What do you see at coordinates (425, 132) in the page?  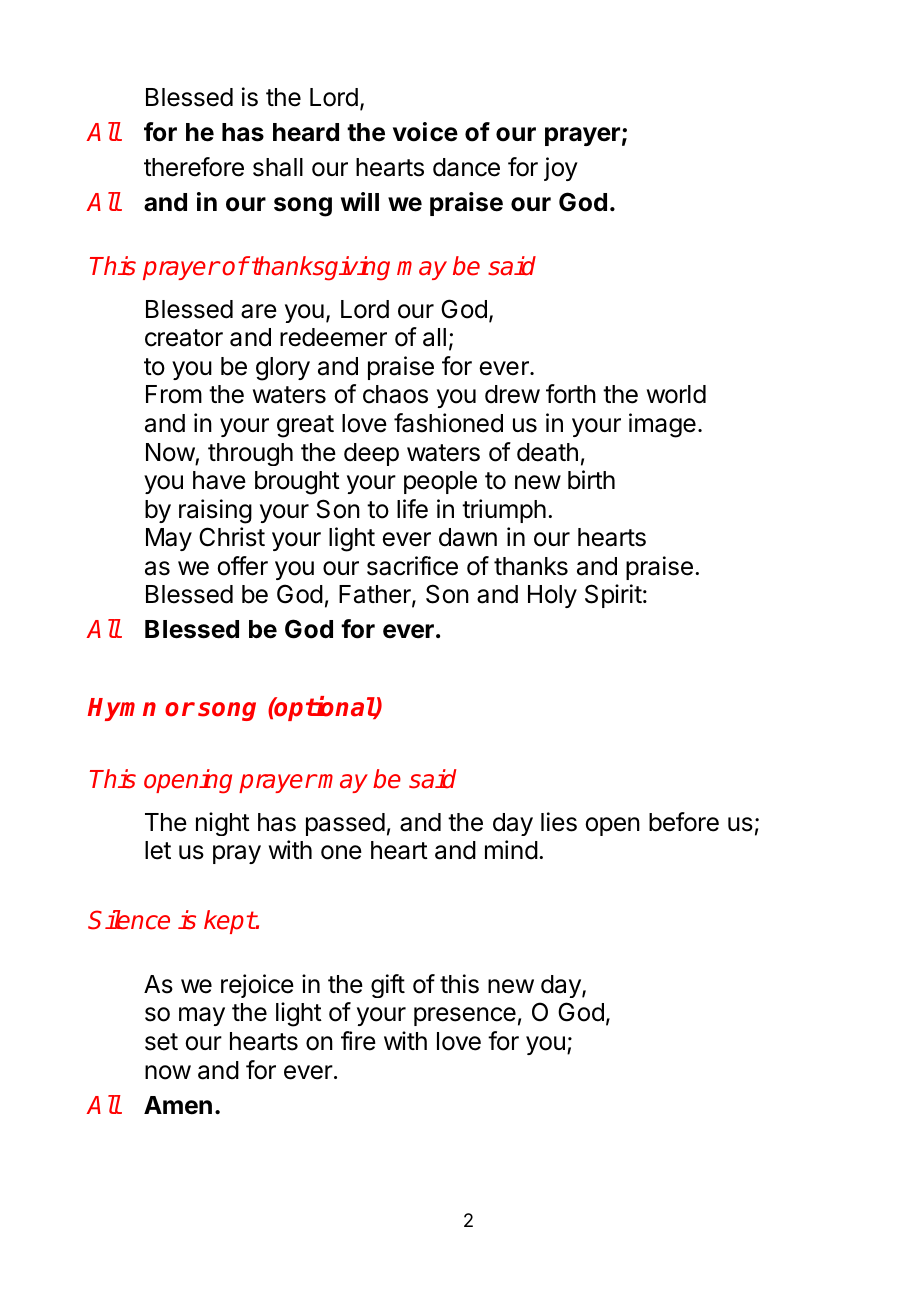 I see `voice` at bounding box center [425, 132].
